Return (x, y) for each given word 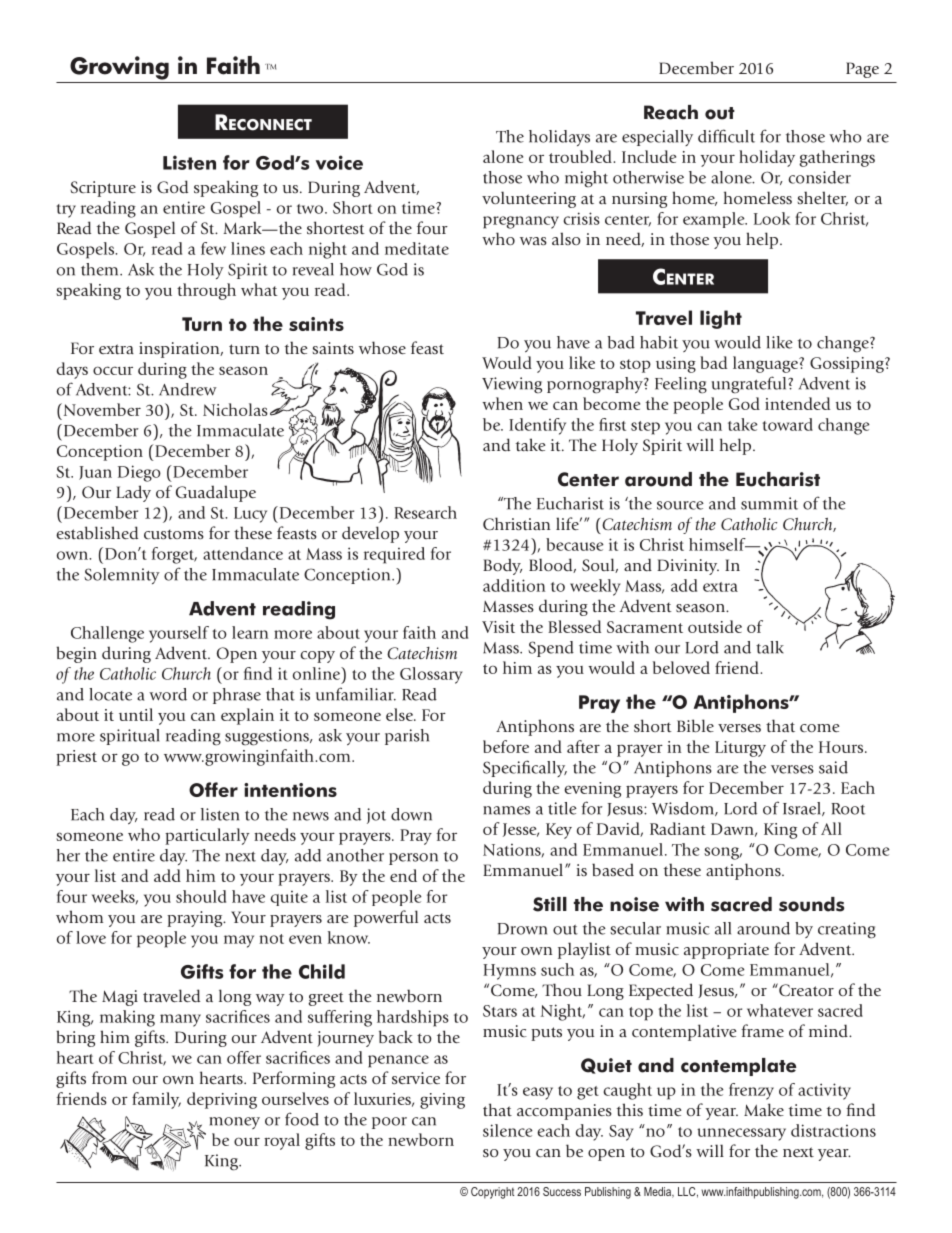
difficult (726, 136)
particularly (207, 836)
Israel (803, 809)
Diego (139, 473)
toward (788, 424)
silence (508, 1130)
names (506, 810)
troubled (581, 156)
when (502, 403)
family (156, 1100)
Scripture (103, 189)
